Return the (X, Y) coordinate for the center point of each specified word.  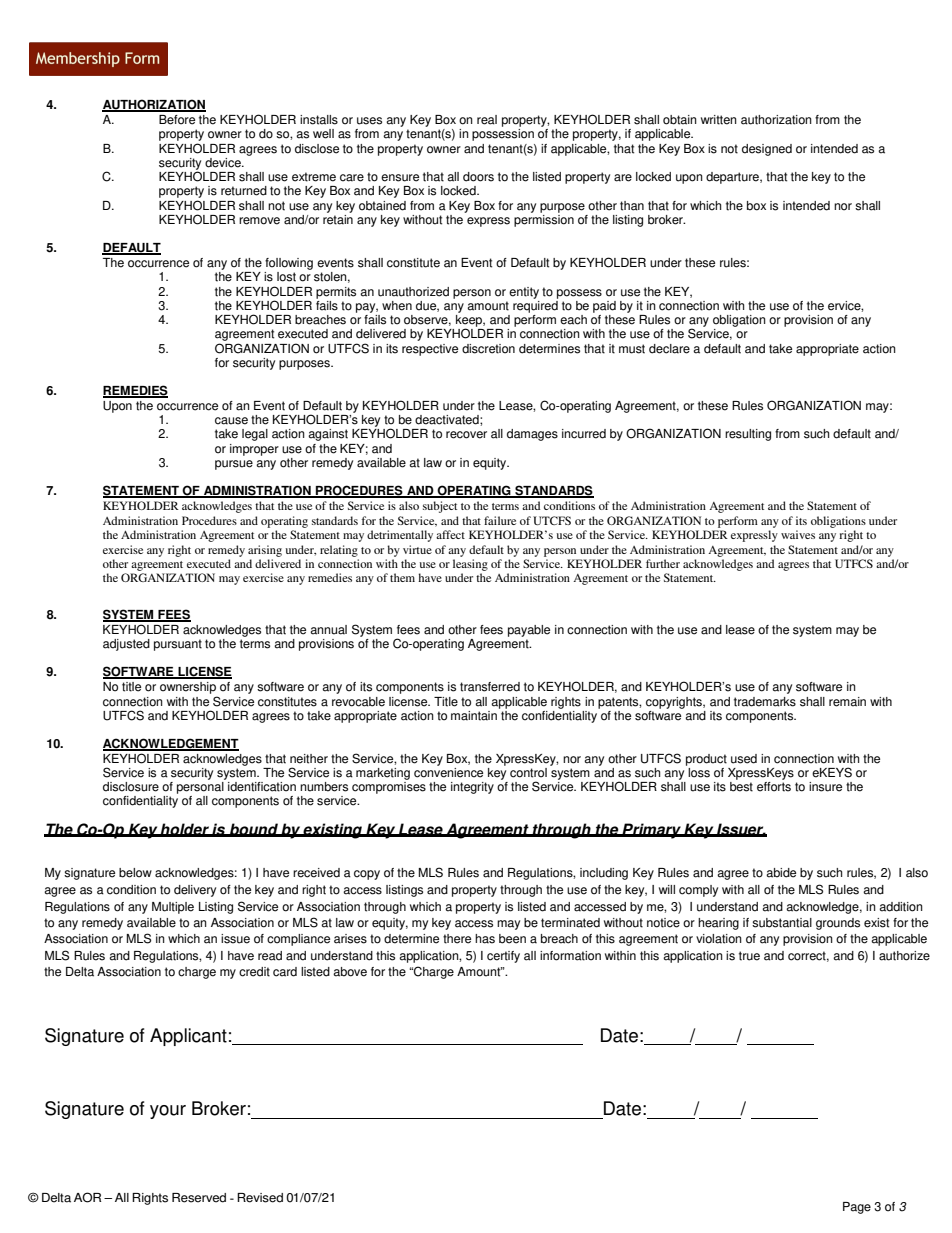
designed (767, 150)
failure (500, 520)
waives (798, 534)
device (224, 163)
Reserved (199, 1198)
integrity (472, 788)
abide (781, 873)
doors (478, 177)
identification (262, 787)
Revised (260, 1198)
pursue (234, 465)
